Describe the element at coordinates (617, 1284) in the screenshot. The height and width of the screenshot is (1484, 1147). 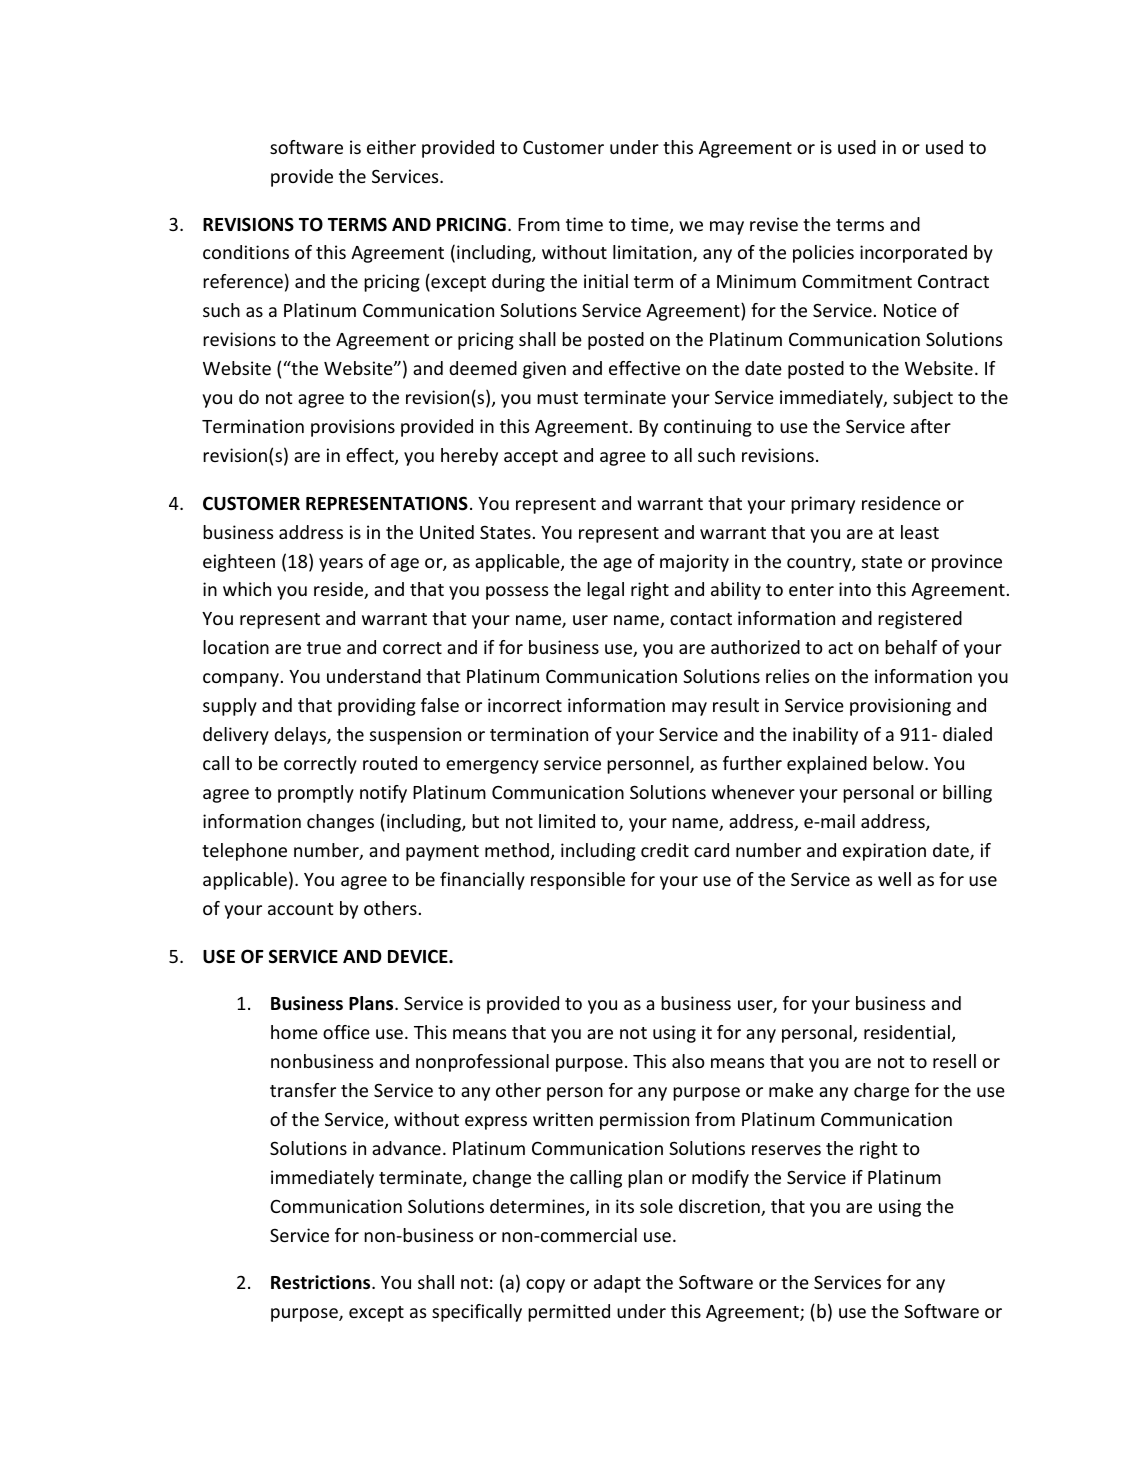
I see `adapt` at that location.
